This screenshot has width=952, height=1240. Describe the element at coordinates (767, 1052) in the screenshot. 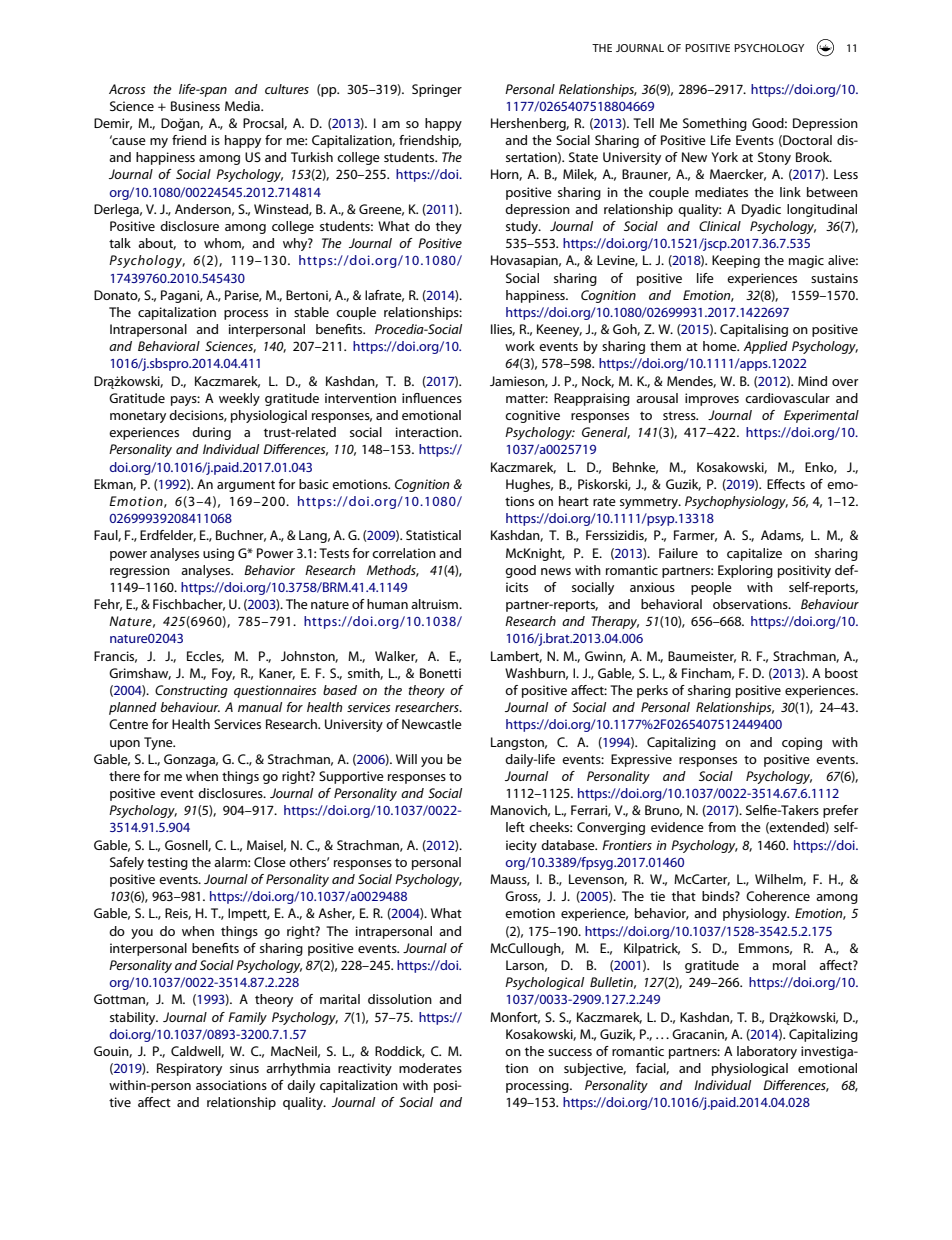

I see `laboratory` at that location.
